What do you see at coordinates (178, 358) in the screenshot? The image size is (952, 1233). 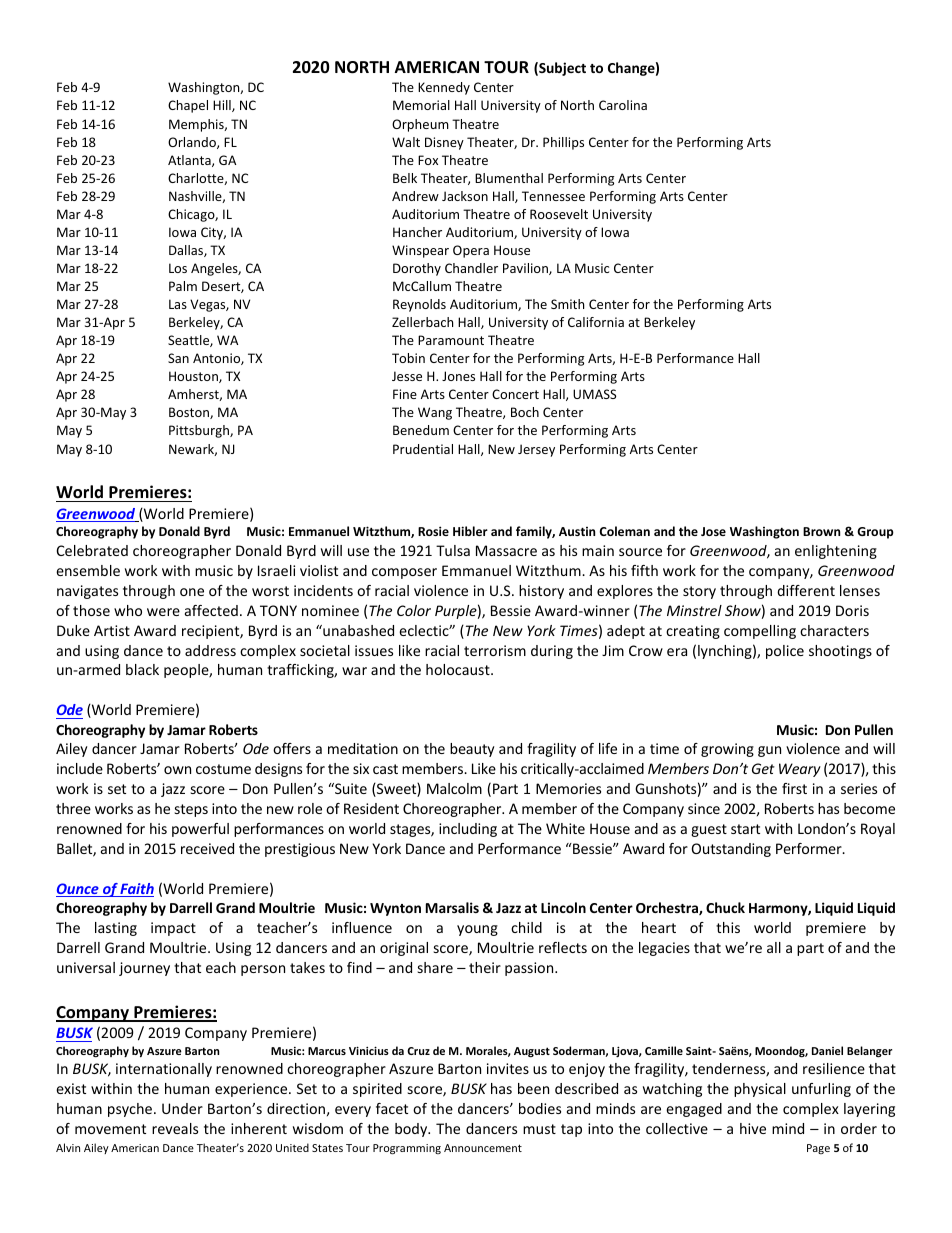 I see `San` at bounding box center [178, 358].
